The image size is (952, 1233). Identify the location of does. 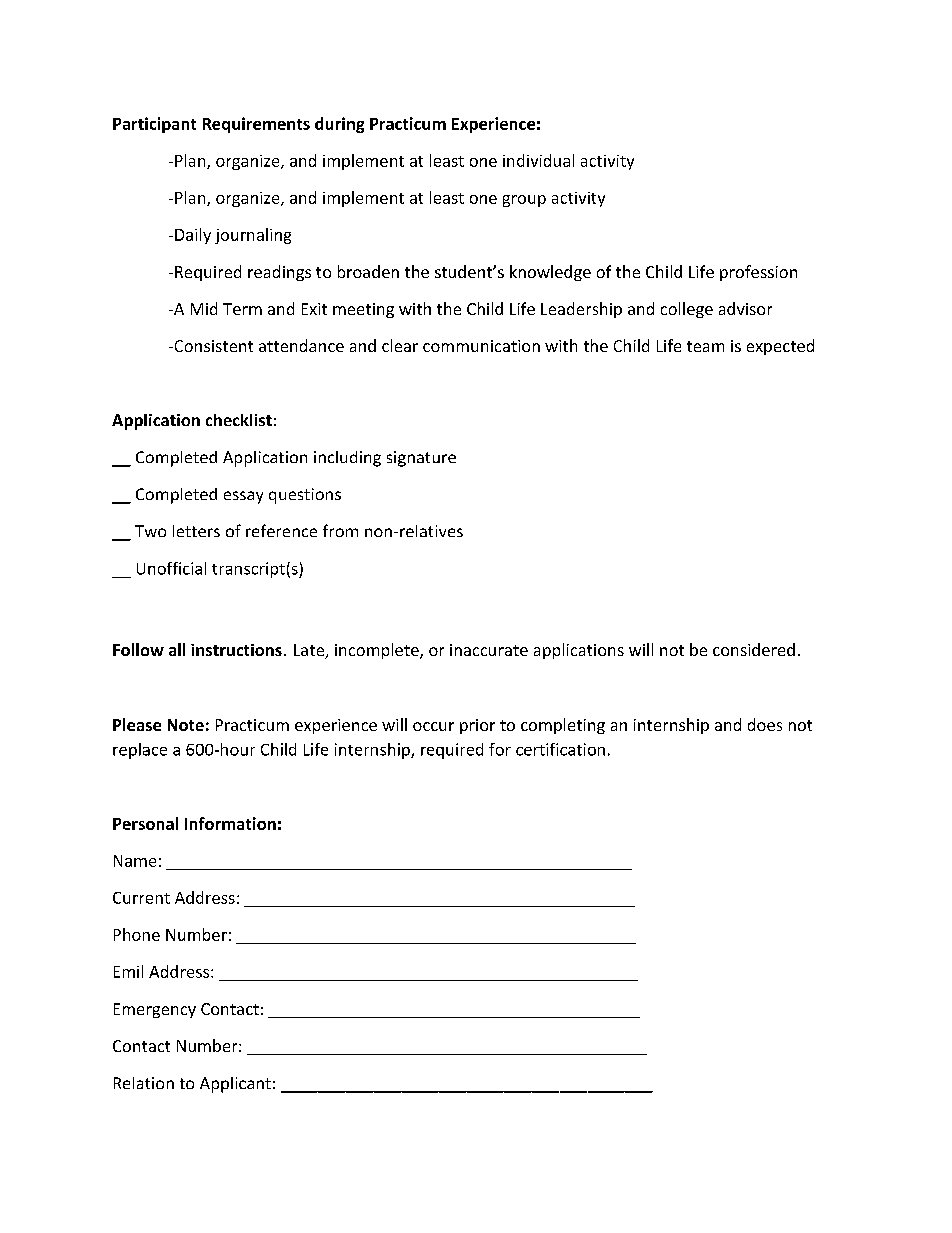
(765, 724).
